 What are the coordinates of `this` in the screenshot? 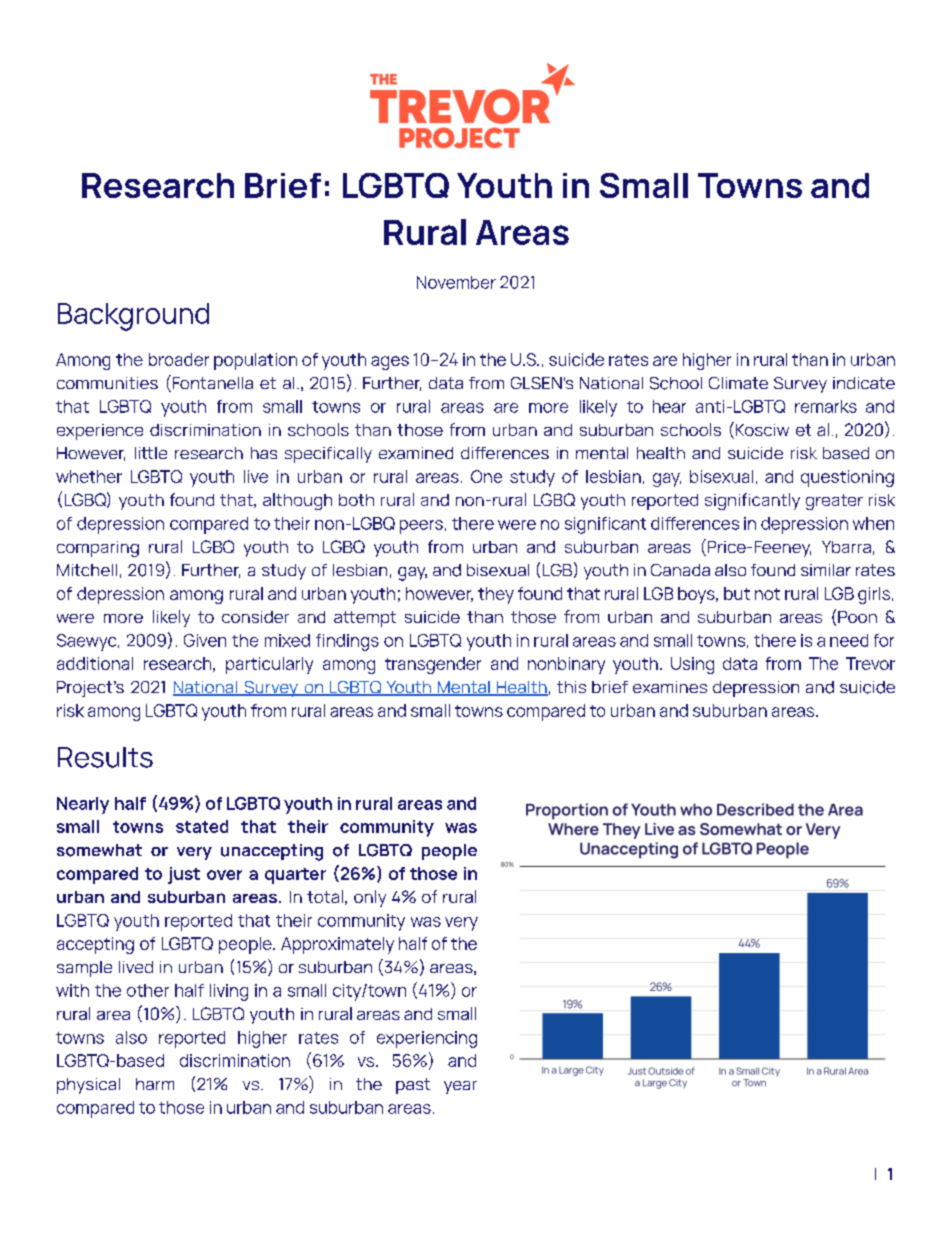 It's located at (571, 687).
